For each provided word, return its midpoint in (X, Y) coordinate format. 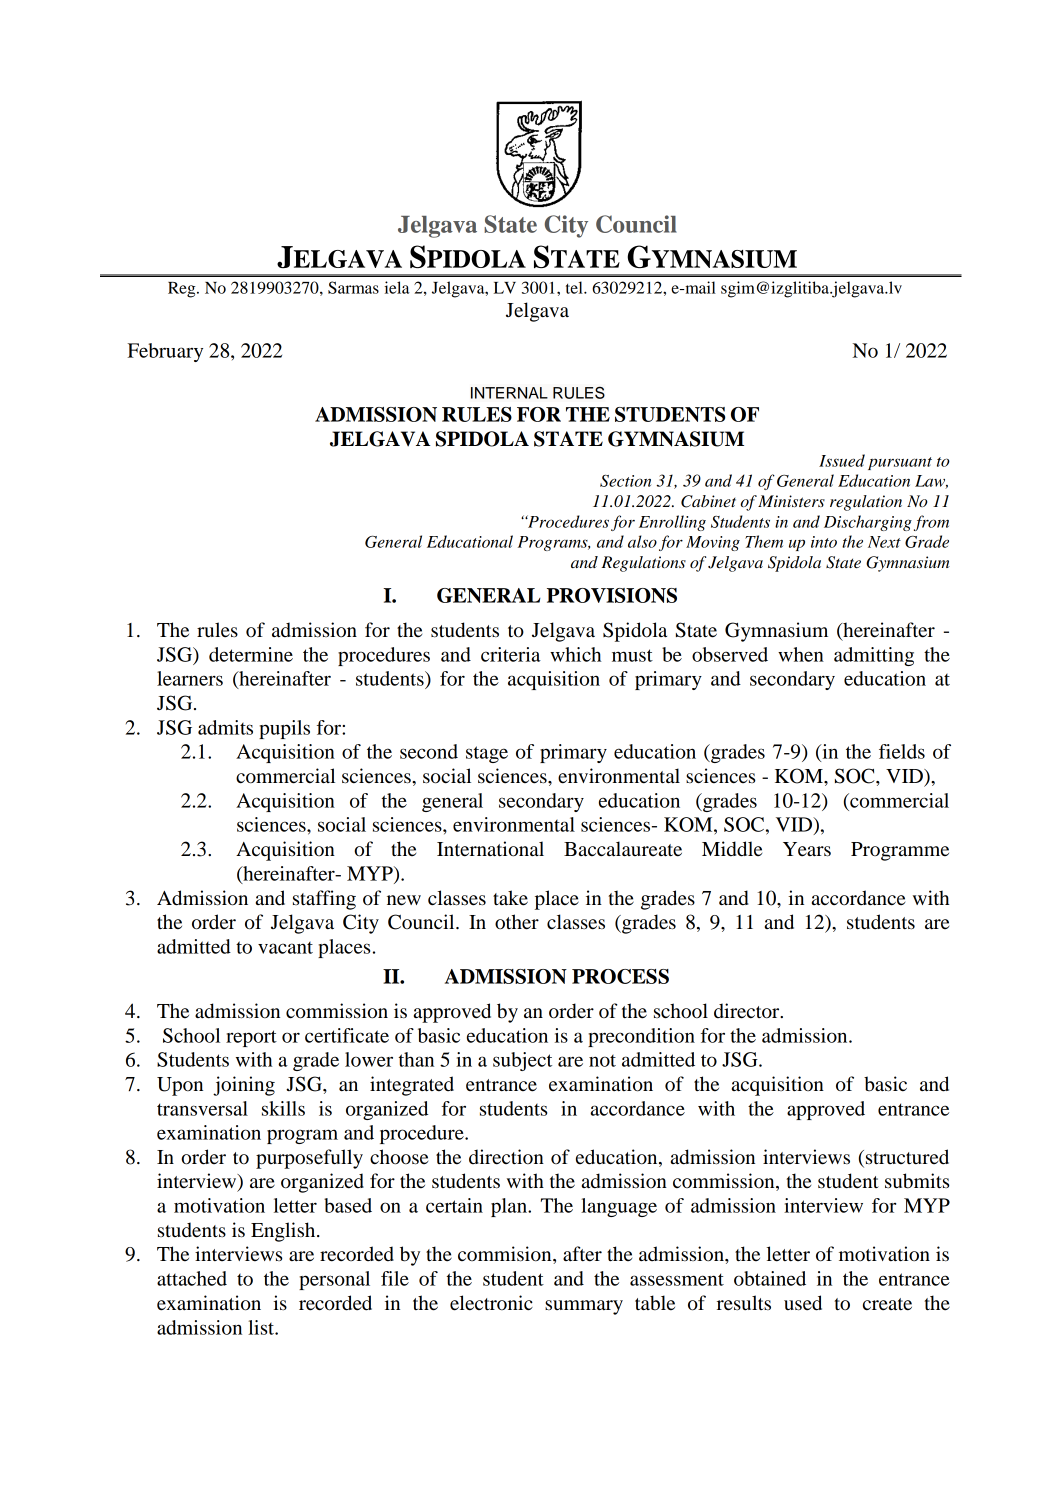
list (262, 1327)
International (490, 849)
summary (584, 1307)
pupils (284, 729)
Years (807, 849)
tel (575, 287)
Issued (842, 460)
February (165, 352)
